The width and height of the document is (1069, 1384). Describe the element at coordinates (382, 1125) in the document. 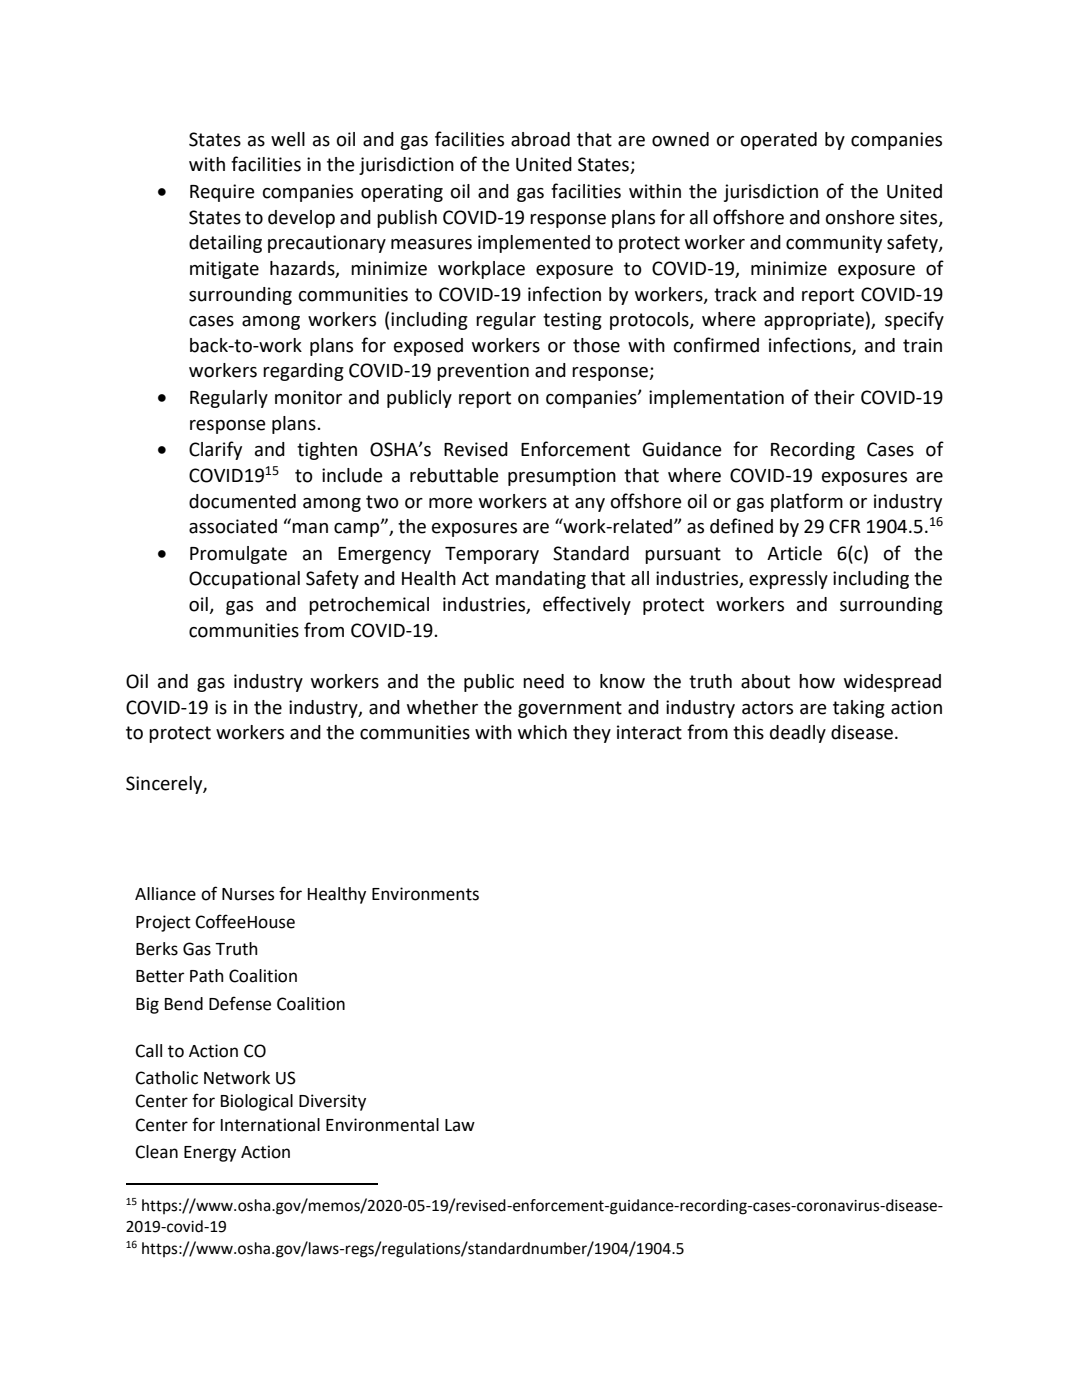

I see `Environmental` at that location.
